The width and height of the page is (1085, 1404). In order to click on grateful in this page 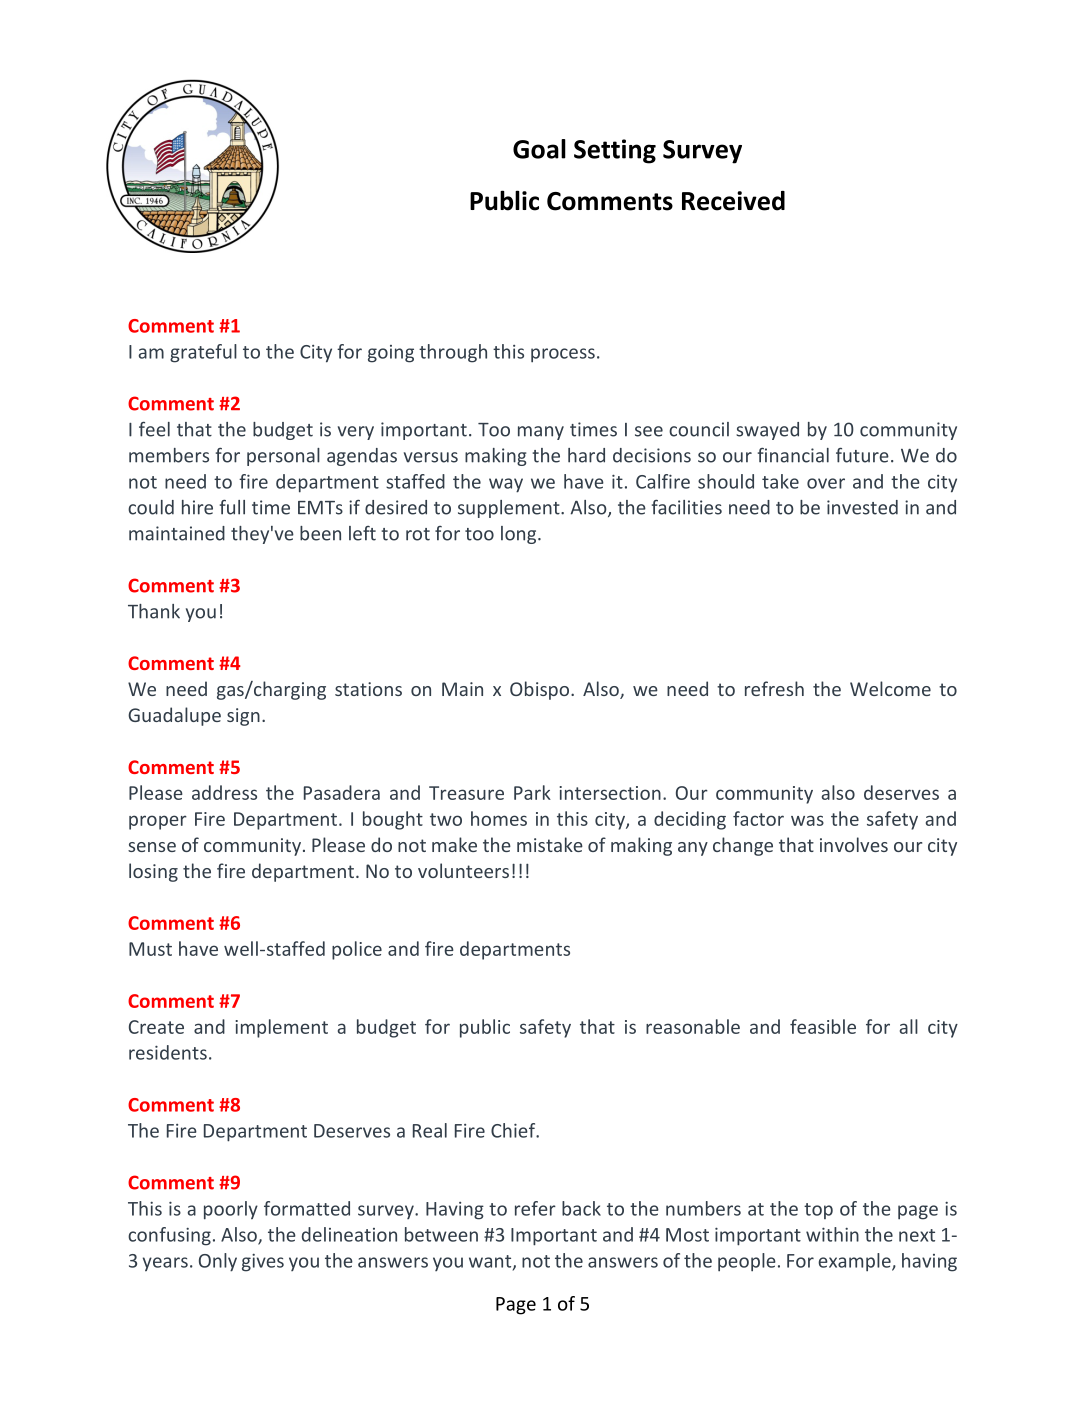, I will do `click(203, 353)`.
